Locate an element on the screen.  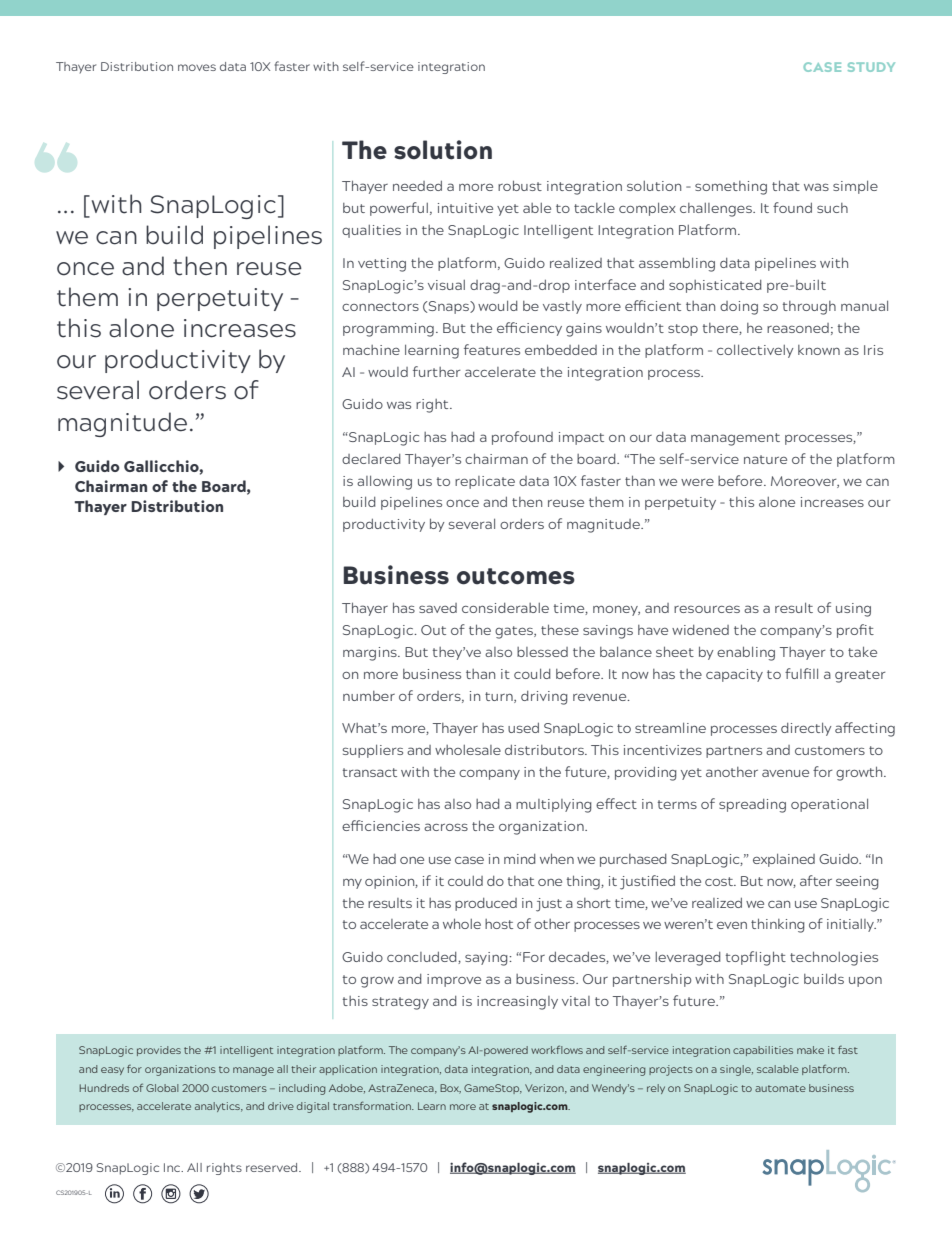
nature is located at coordinates (765, 459).
